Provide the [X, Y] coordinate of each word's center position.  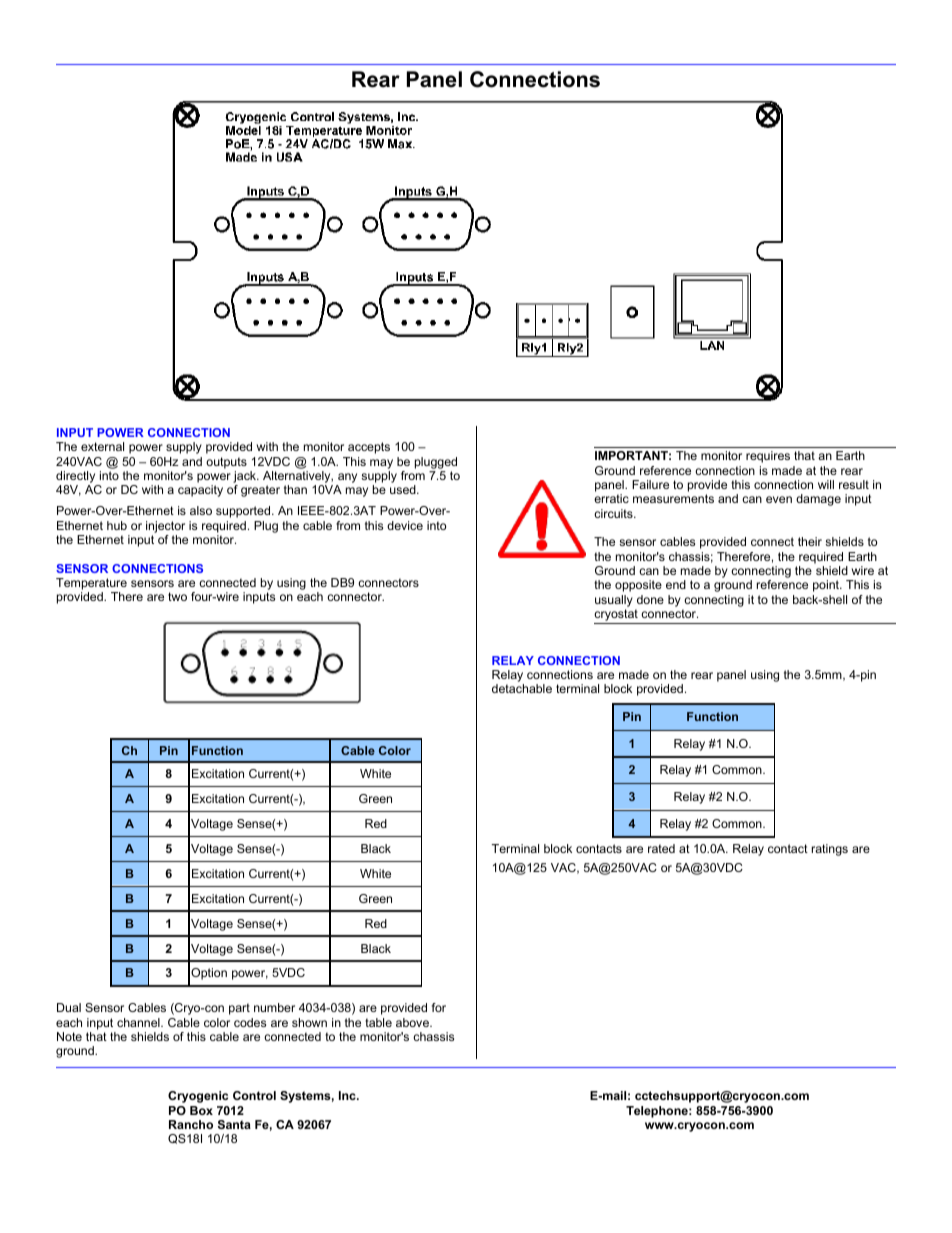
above [413, 1022]
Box [201, 1110]
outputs [226, 463]
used [404, 489]
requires [768, 457]
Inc [348, 1095]
